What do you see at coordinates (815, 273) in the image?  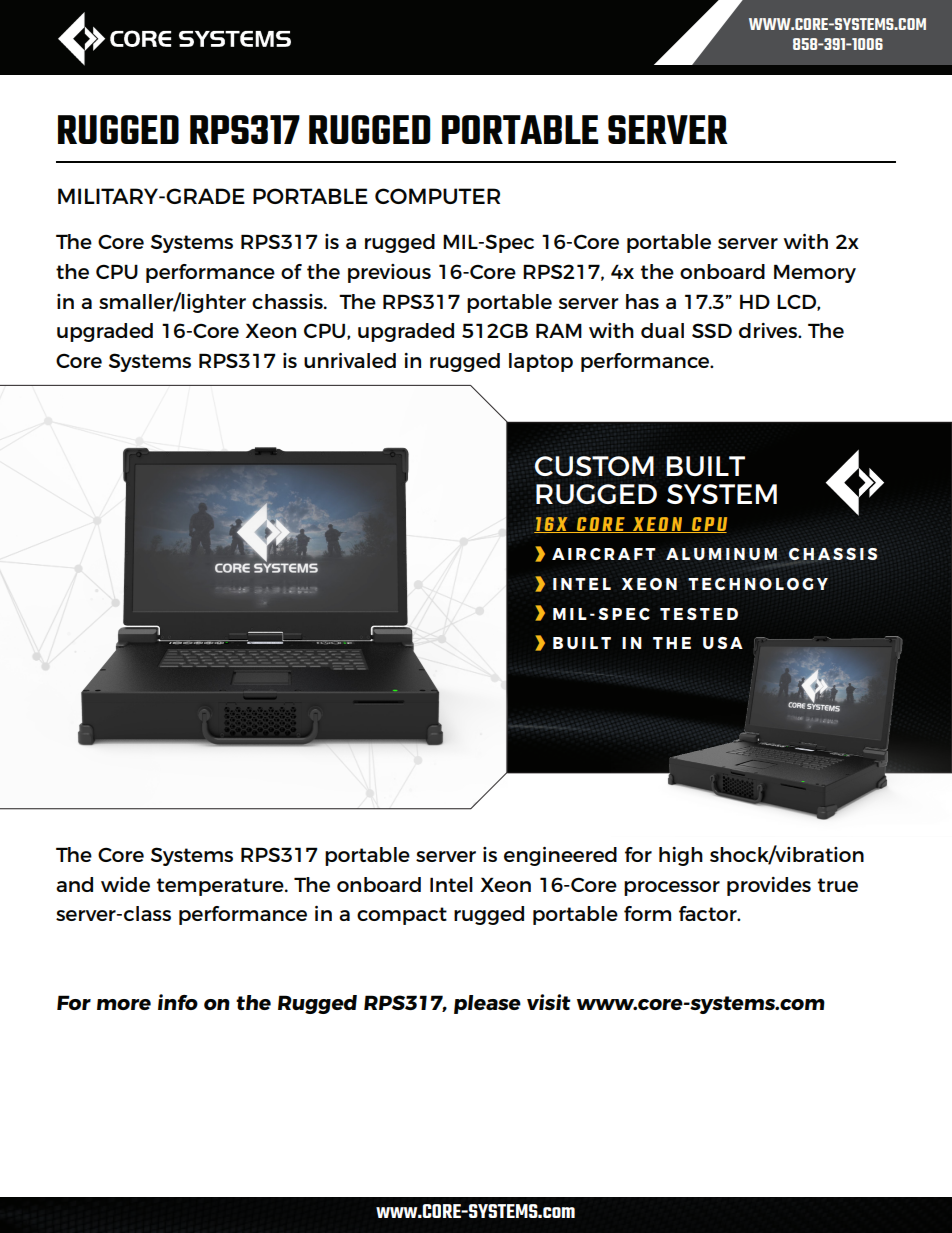 I see `Memory` at bounding box center [815, 273].
